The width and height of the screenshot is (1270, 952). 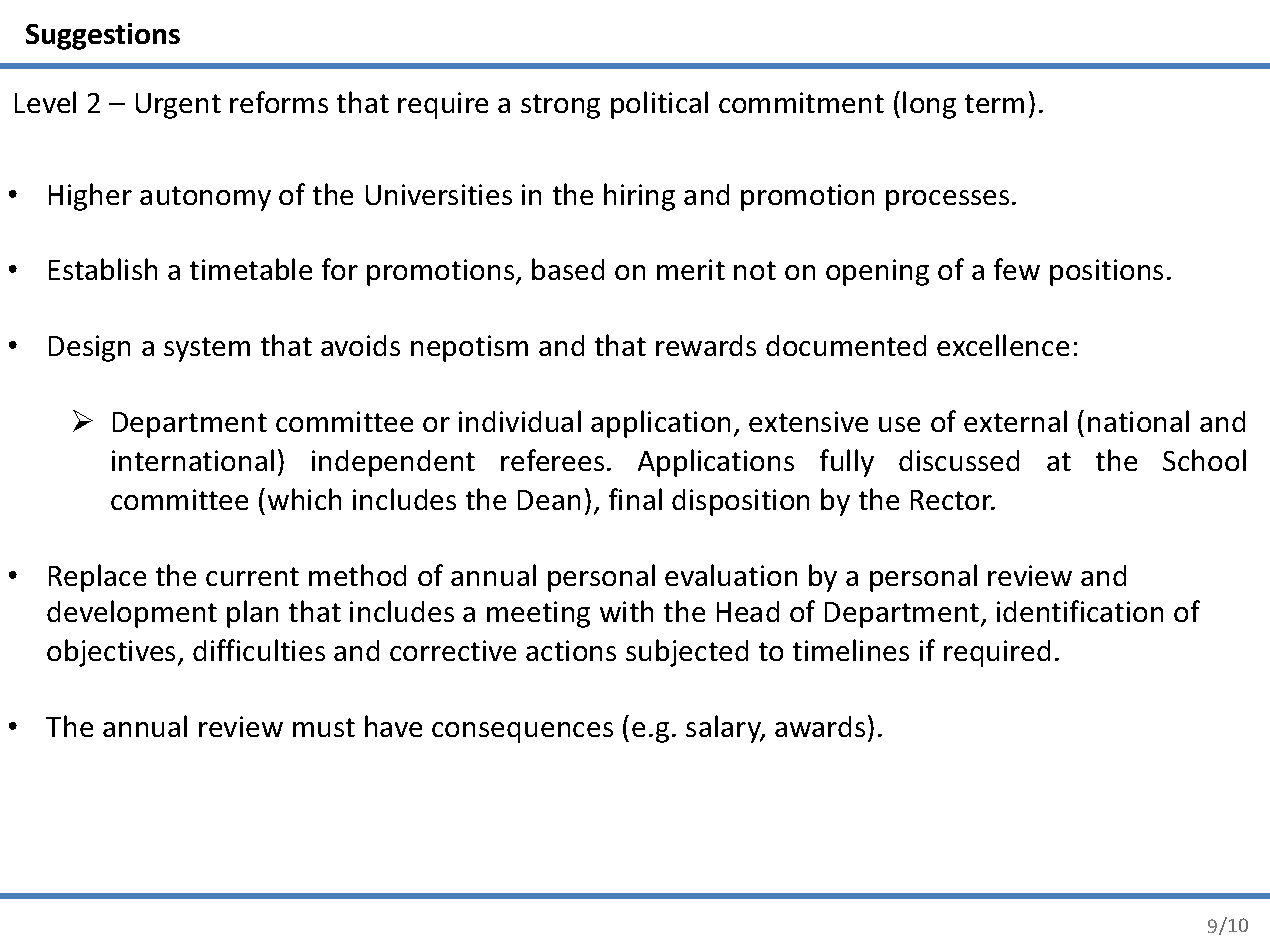 What do you see at coordinates (626, 611) in the screenshot?
I see `with` at bounding box center [626, 611].
